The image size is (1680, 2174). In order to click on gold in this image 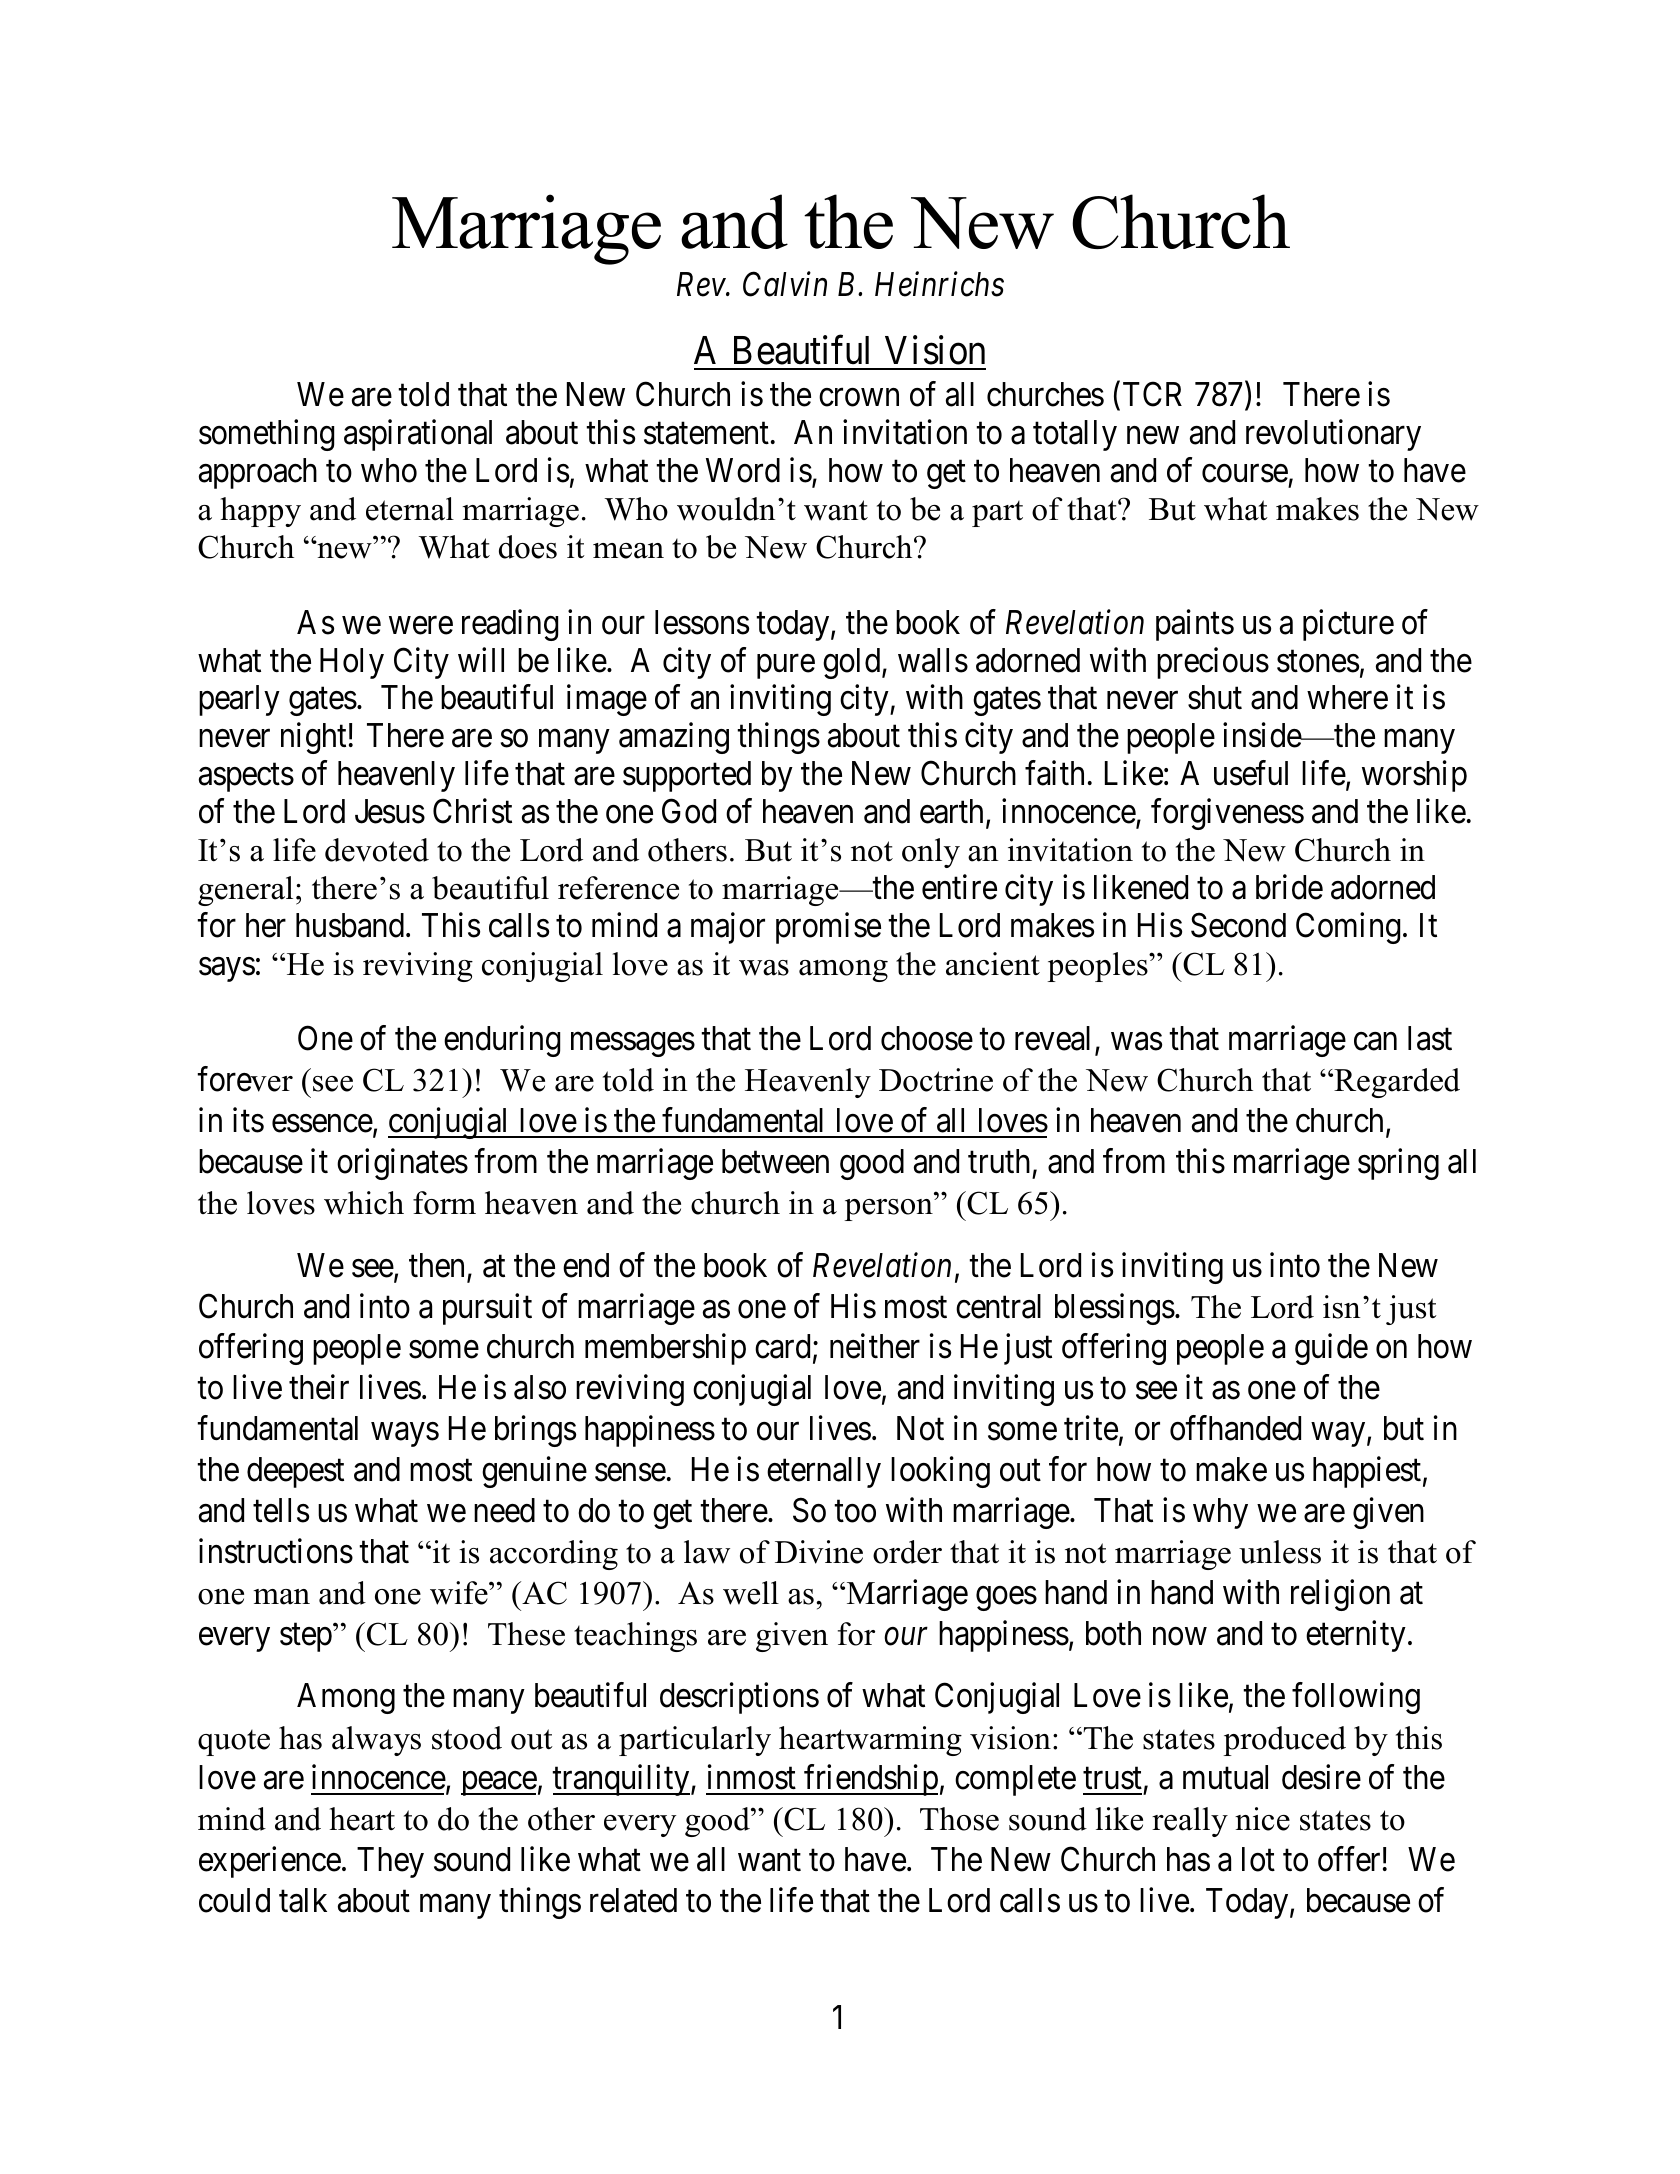, I will do `click(853, 663)`.
